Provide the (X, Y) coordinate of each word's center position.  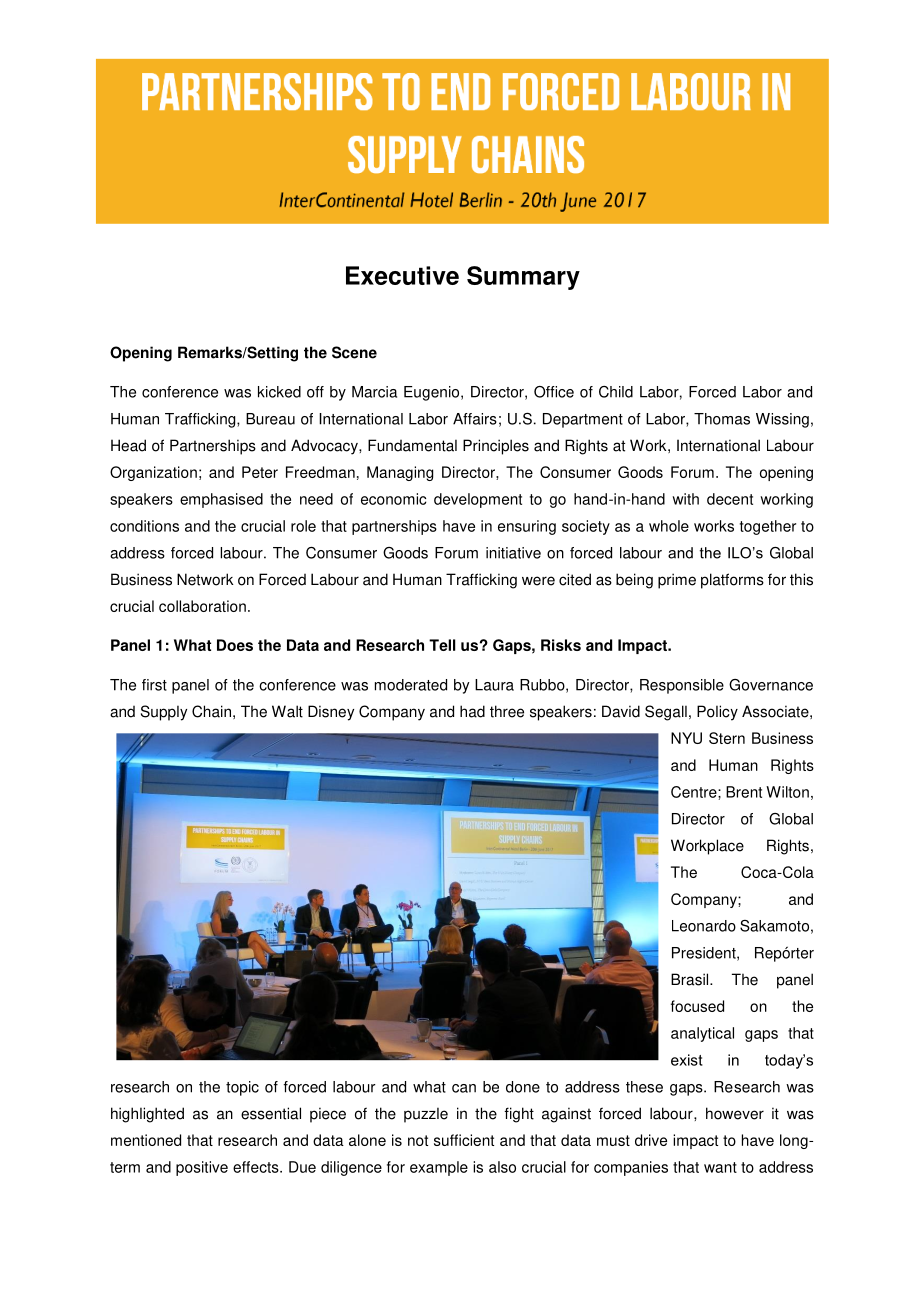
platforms (732, 581)
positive (202, 1168)
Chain (211, 711)
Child (616, 392)
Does (235, 645)
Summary (523, 278)
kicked (279, 392)
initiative (513, 553)
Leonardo (704, 926)
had (472, 711)
